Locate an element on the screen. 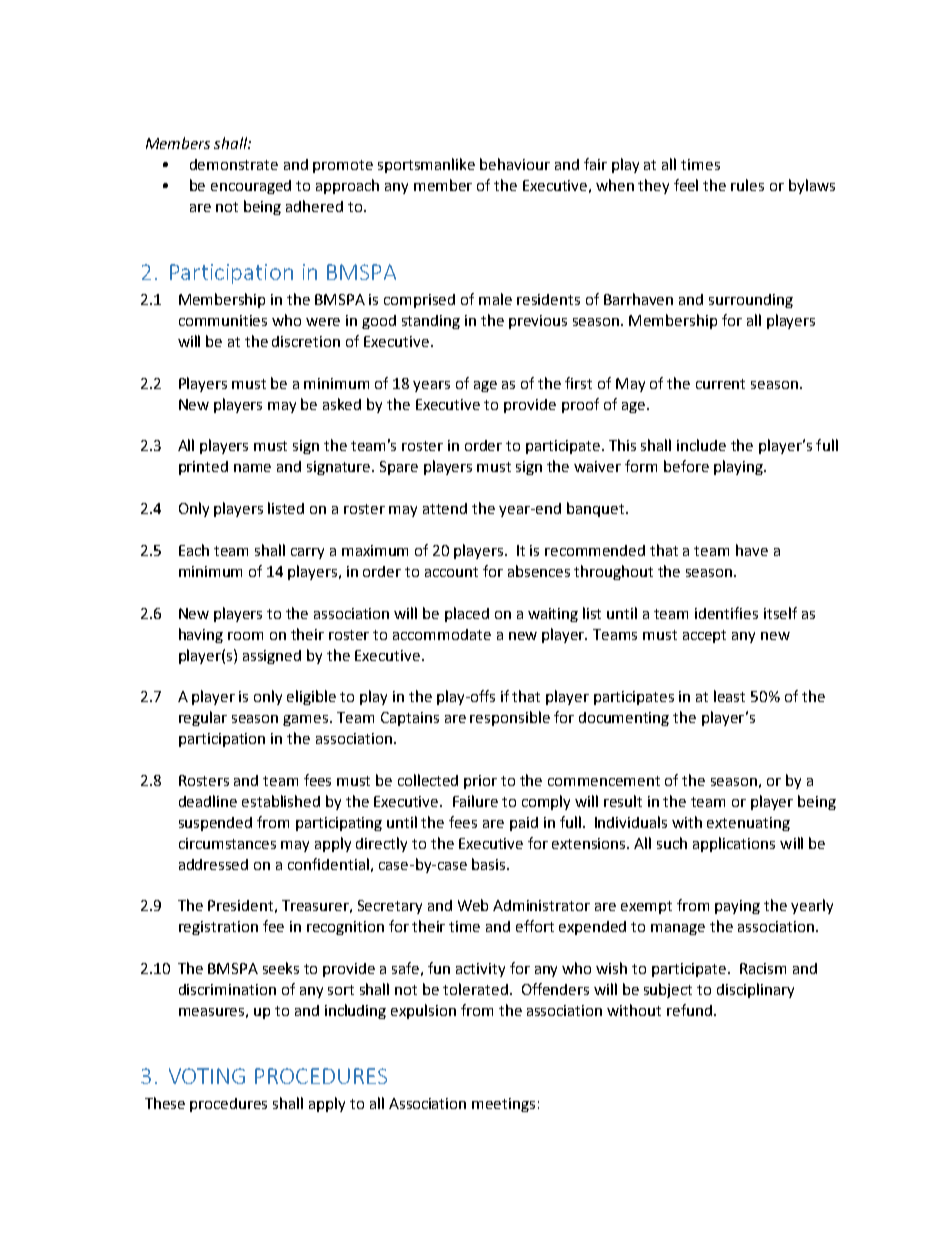 The width and height of the screenshot is (952, 1233). encouraged is located at coordinates (251, 187).
